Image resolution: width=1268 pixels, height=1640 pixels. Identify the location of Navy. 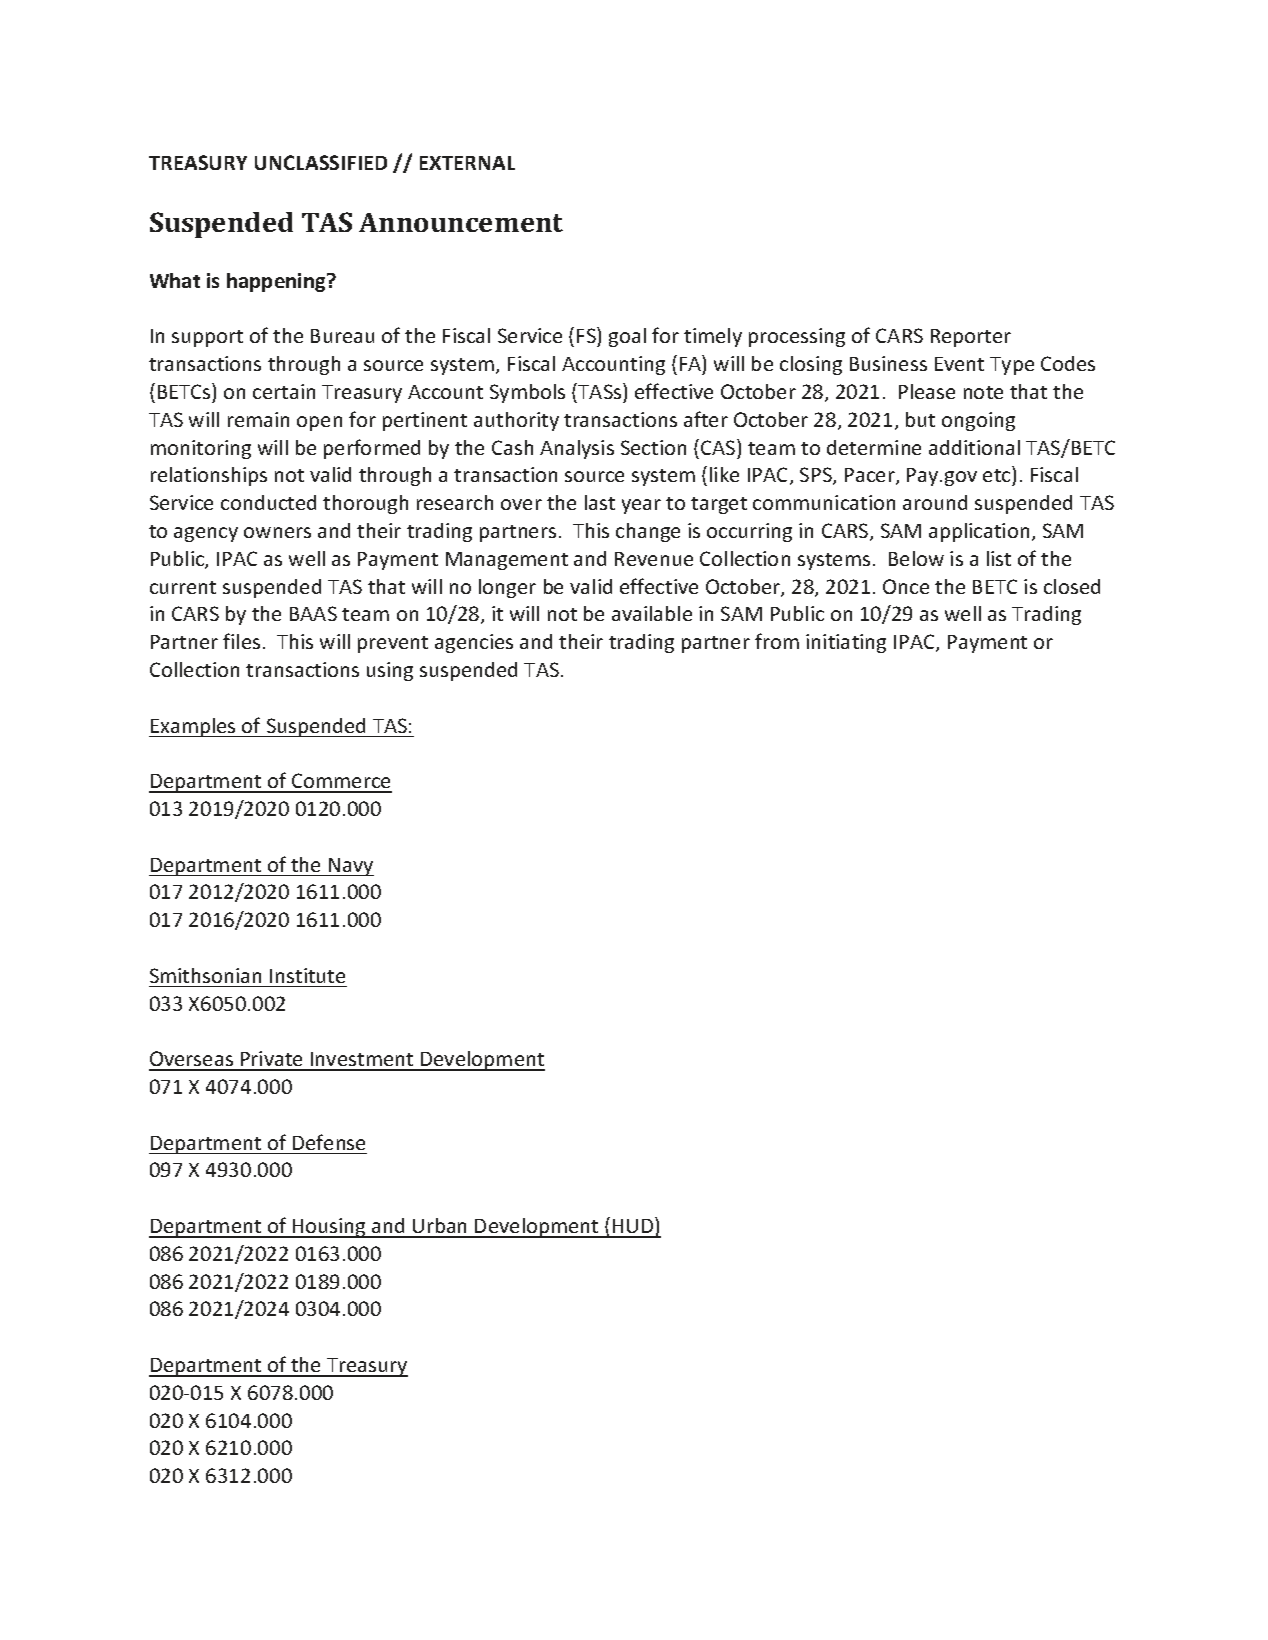
(350, 867).
